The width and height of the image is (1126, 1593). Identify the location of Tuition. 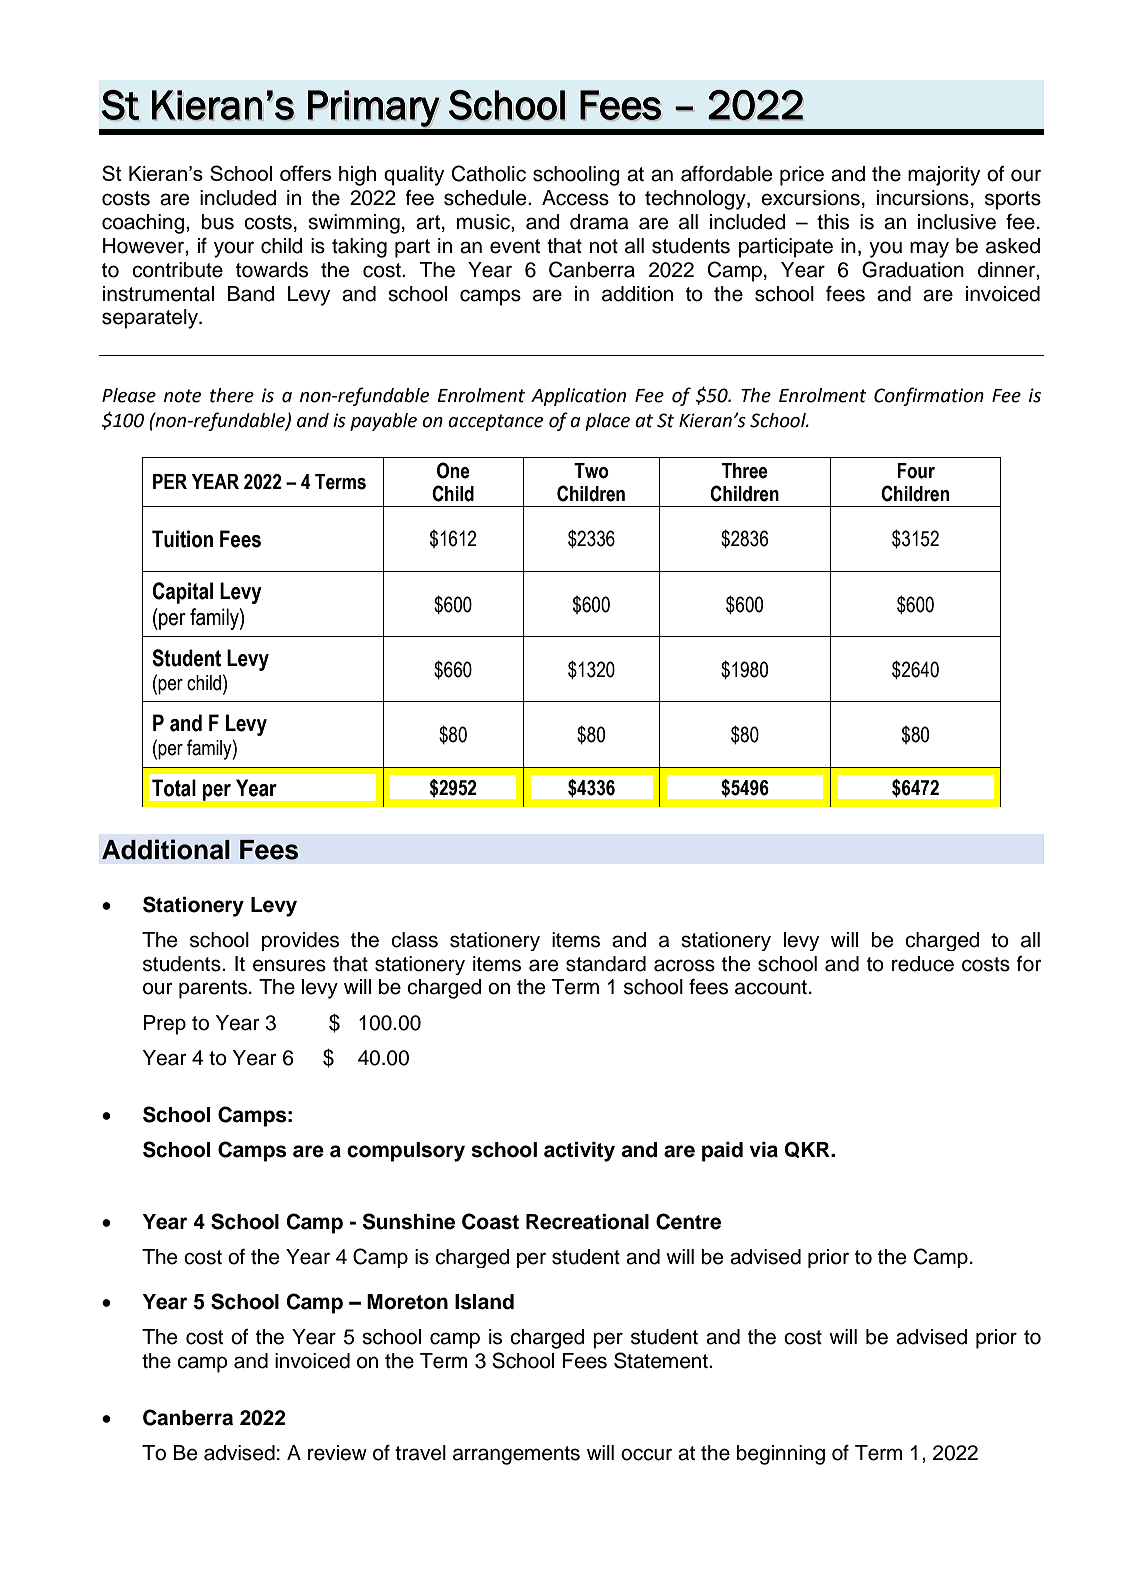
(182, 539).
